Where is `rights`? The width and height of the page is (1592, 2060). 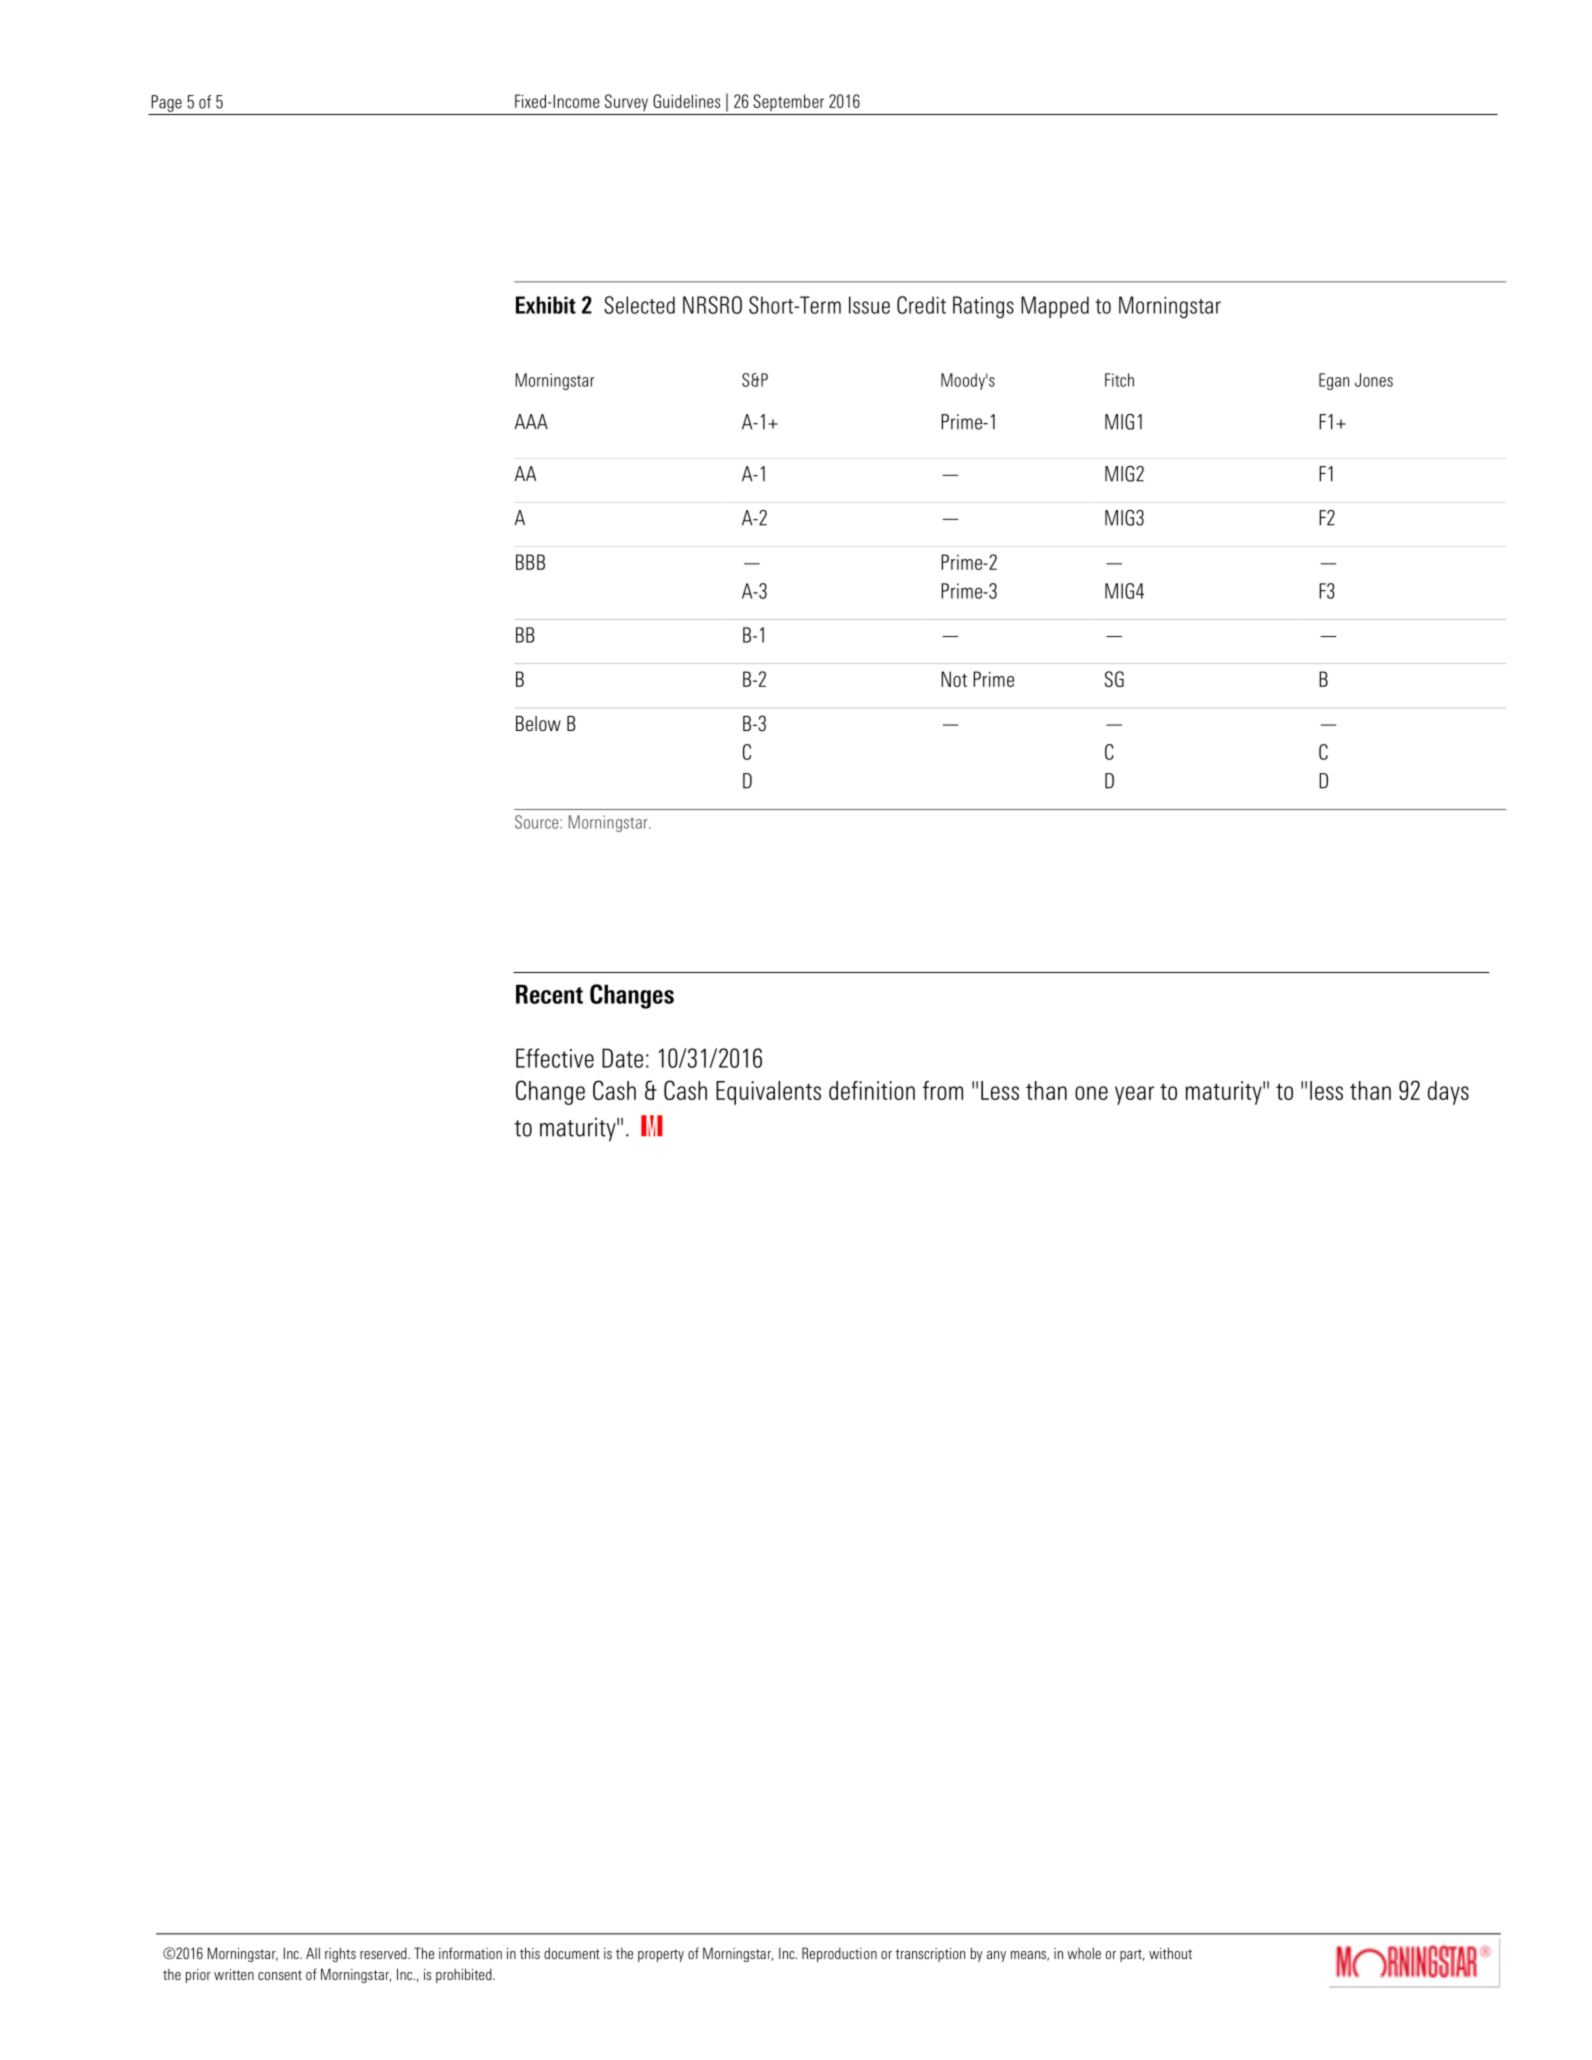
rights is located at coordinates (340, 1954).
